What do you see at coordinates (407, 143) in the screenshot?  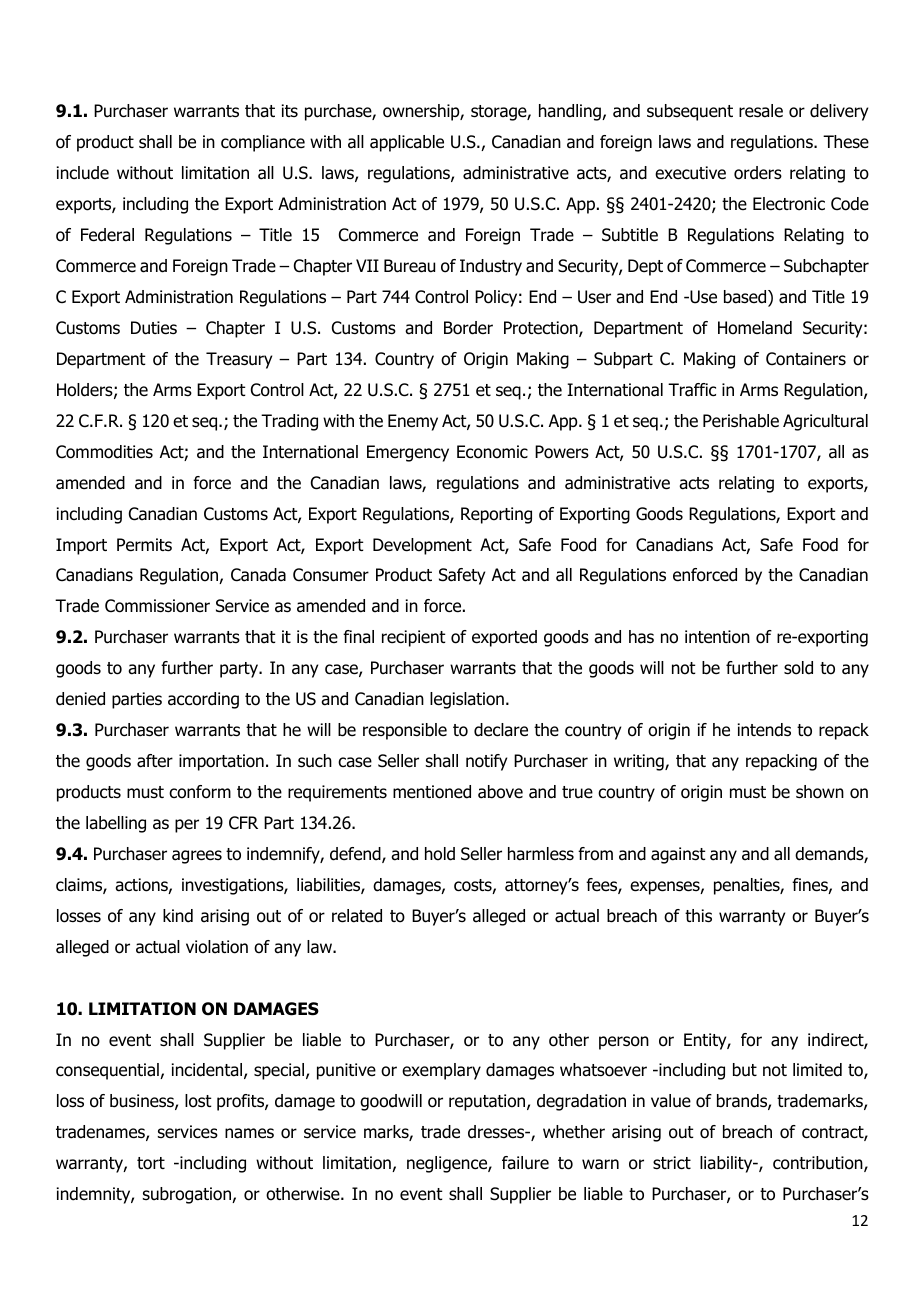 I see `applicable` at bounding box center [407, 143].
